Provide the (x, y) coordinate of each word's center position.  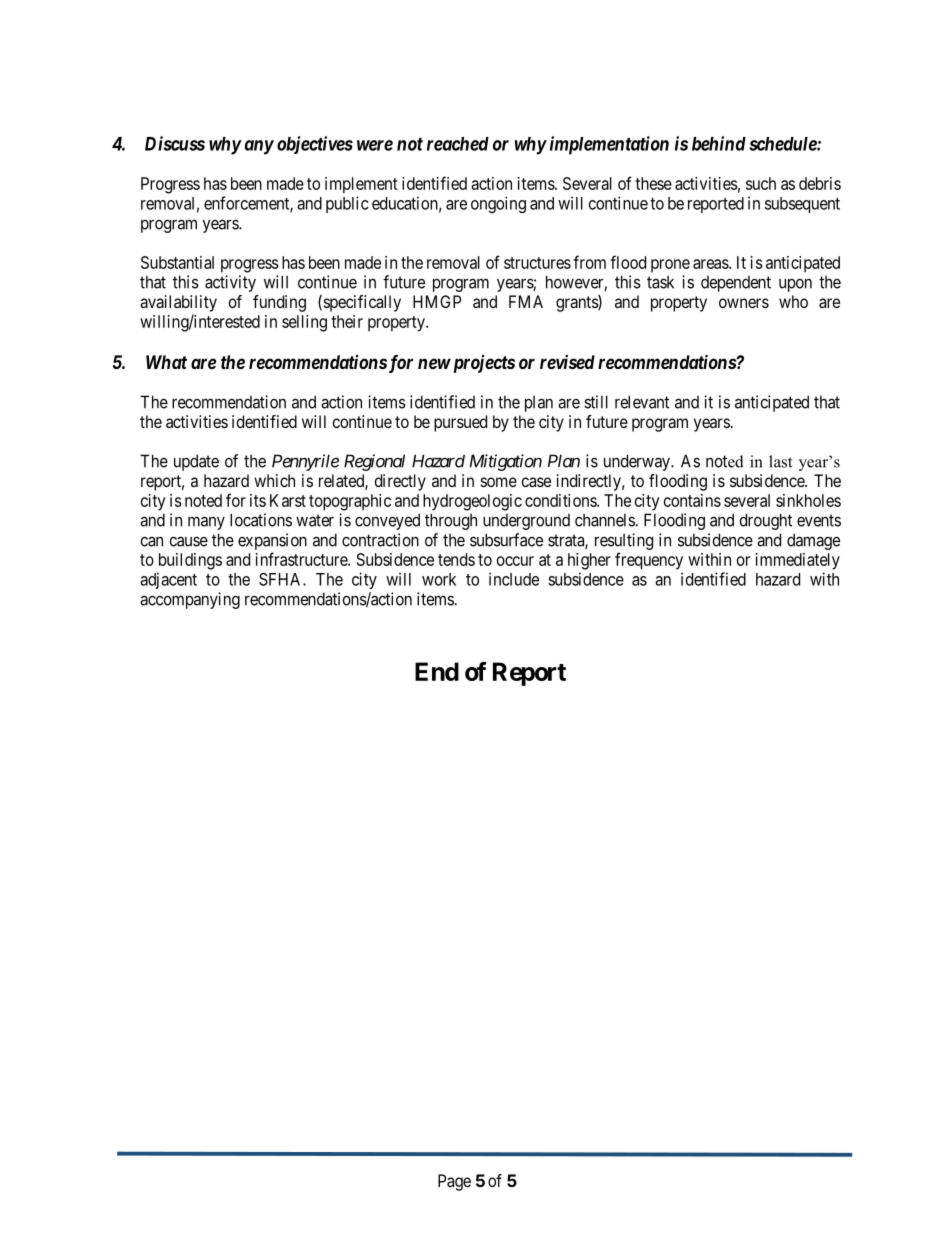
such (761, 183)
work (439, 579)
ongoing (498, 204)
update (196, 462)
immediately (798, 561)
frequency (649, 561)
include (514, 579)
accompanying (190, 600)
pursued (460, 423)
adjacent (168, 580)
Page (454, 1182)
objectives (315, 145)
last (780, 461)
